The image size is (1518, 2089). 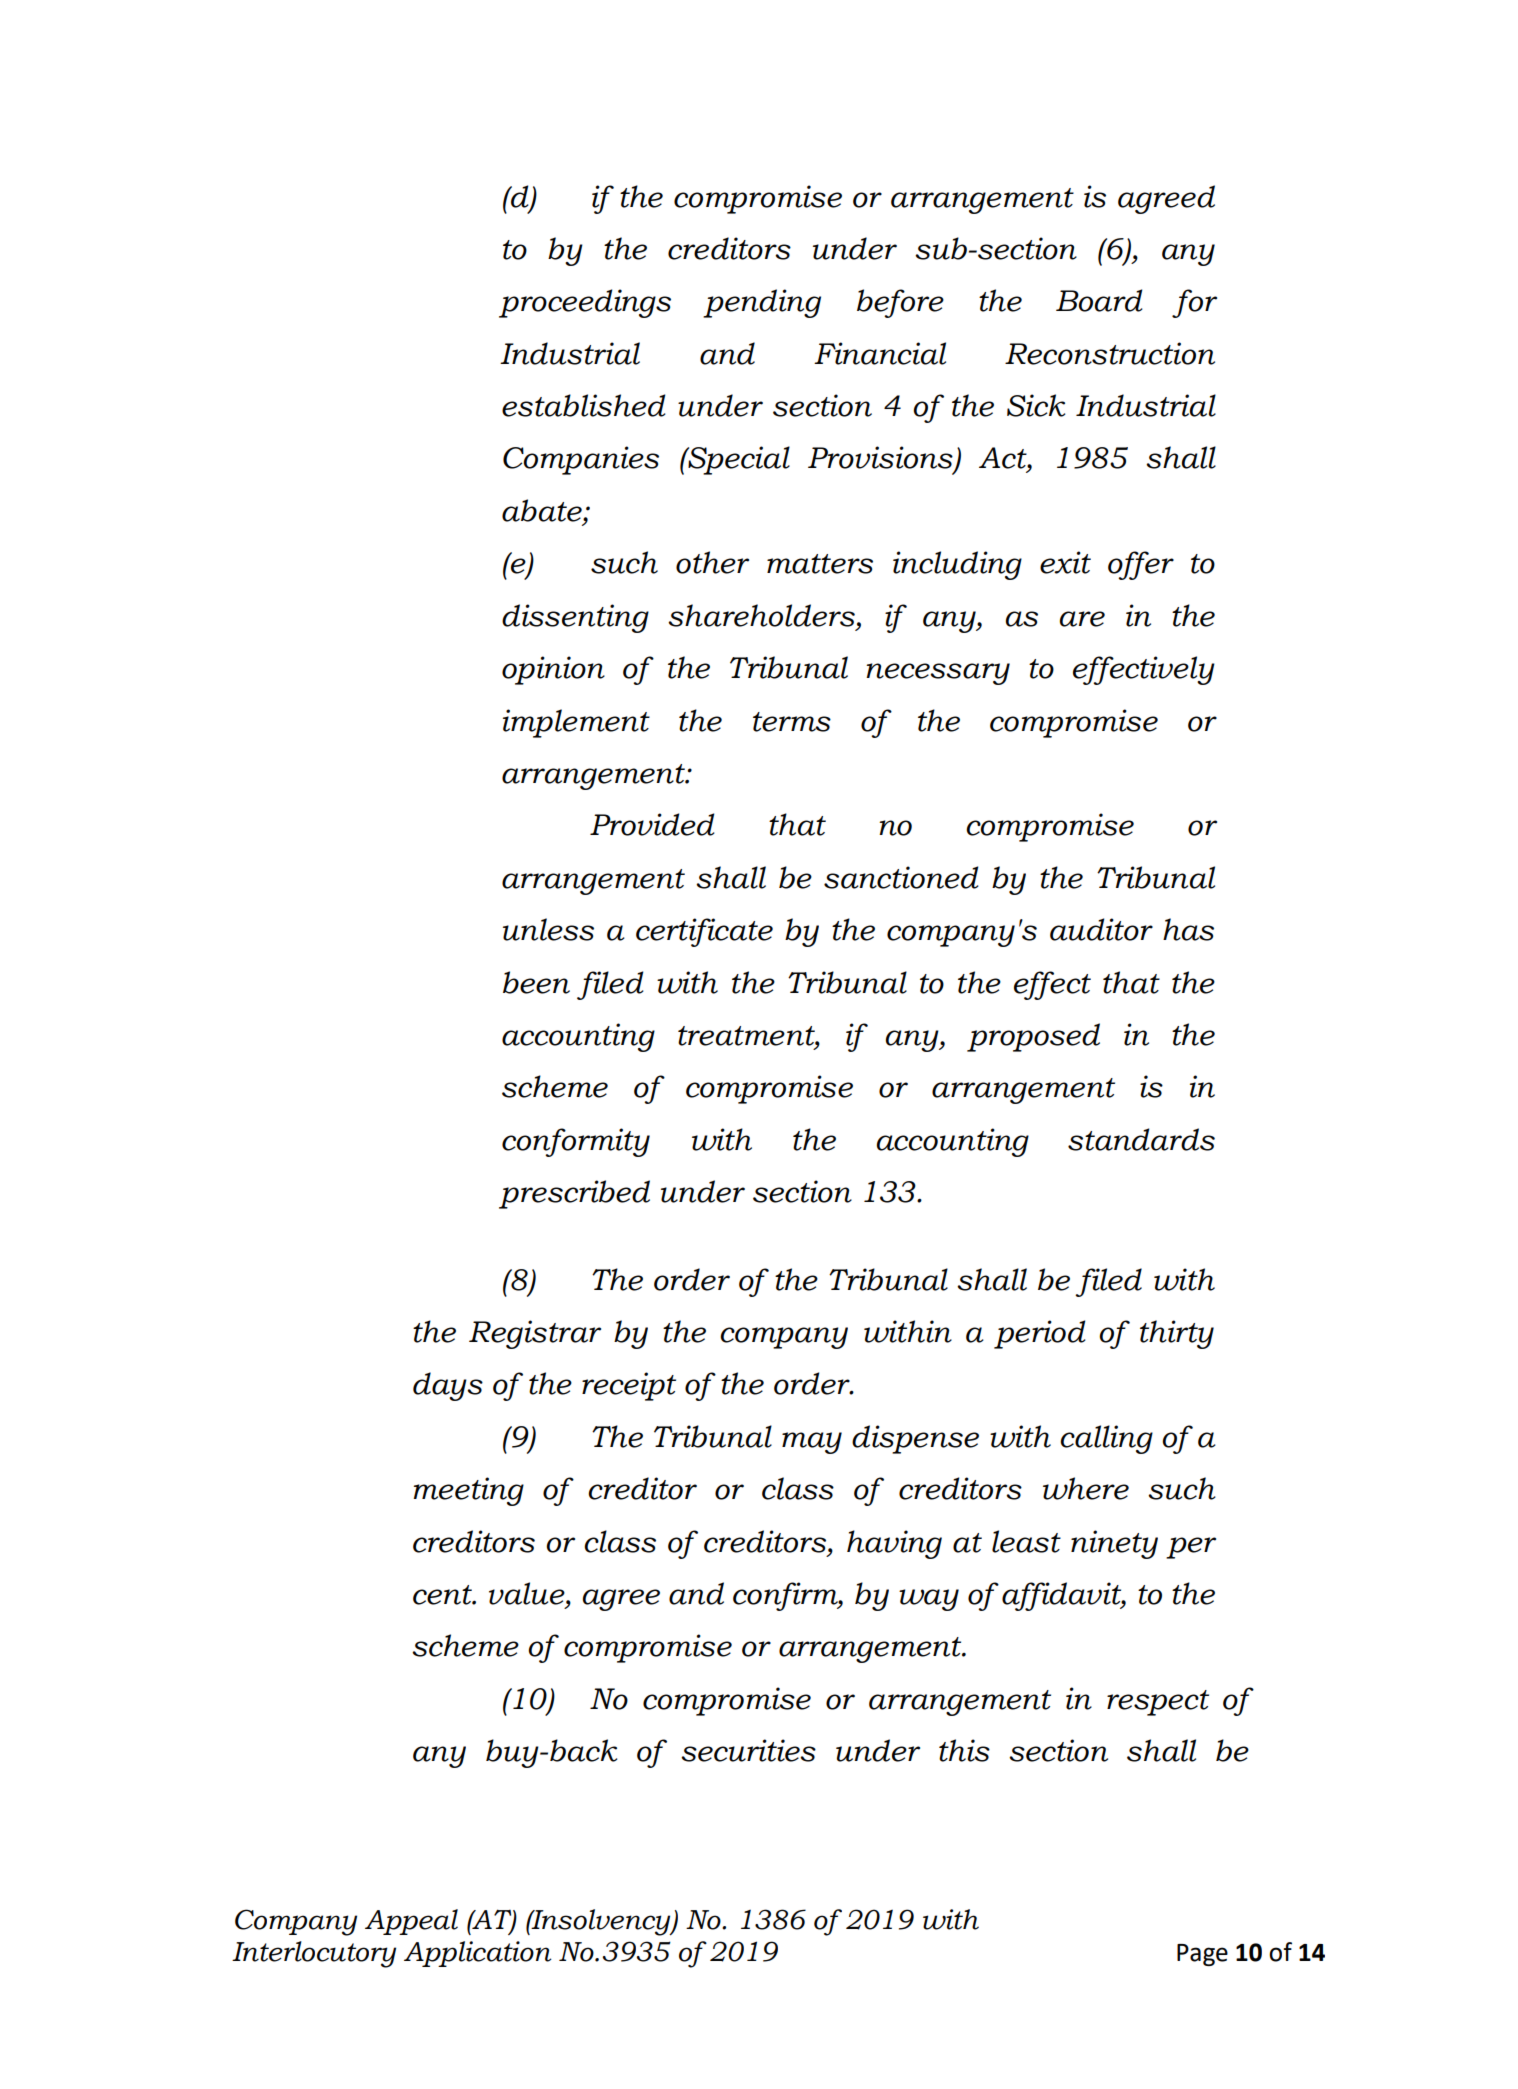 What do you see at coordinates (548, 929) in the screenshot?
I see `unless` at bounding box center [548, 929].
